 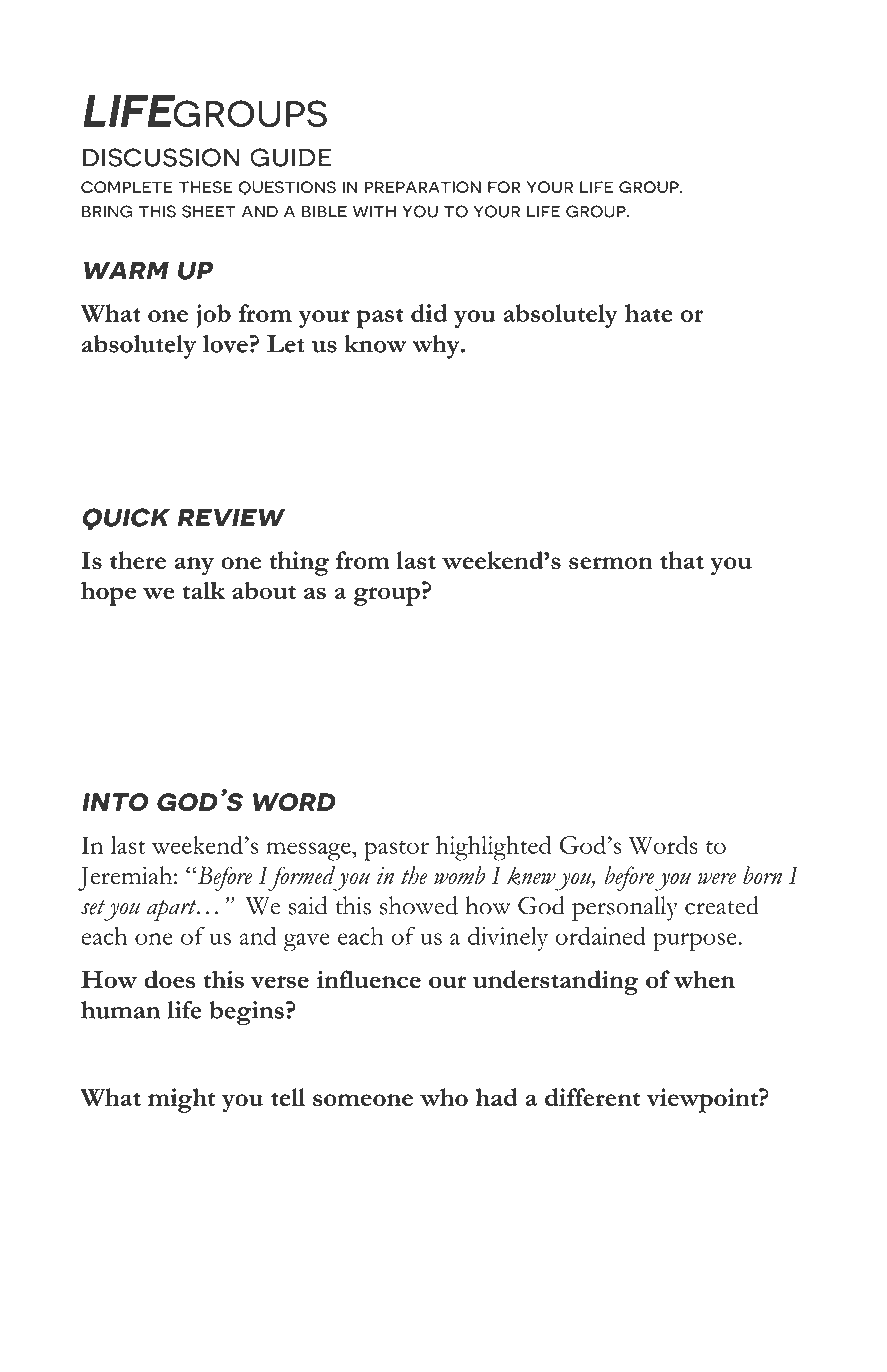 I want to click on might, so click(x=181, y=1100).
